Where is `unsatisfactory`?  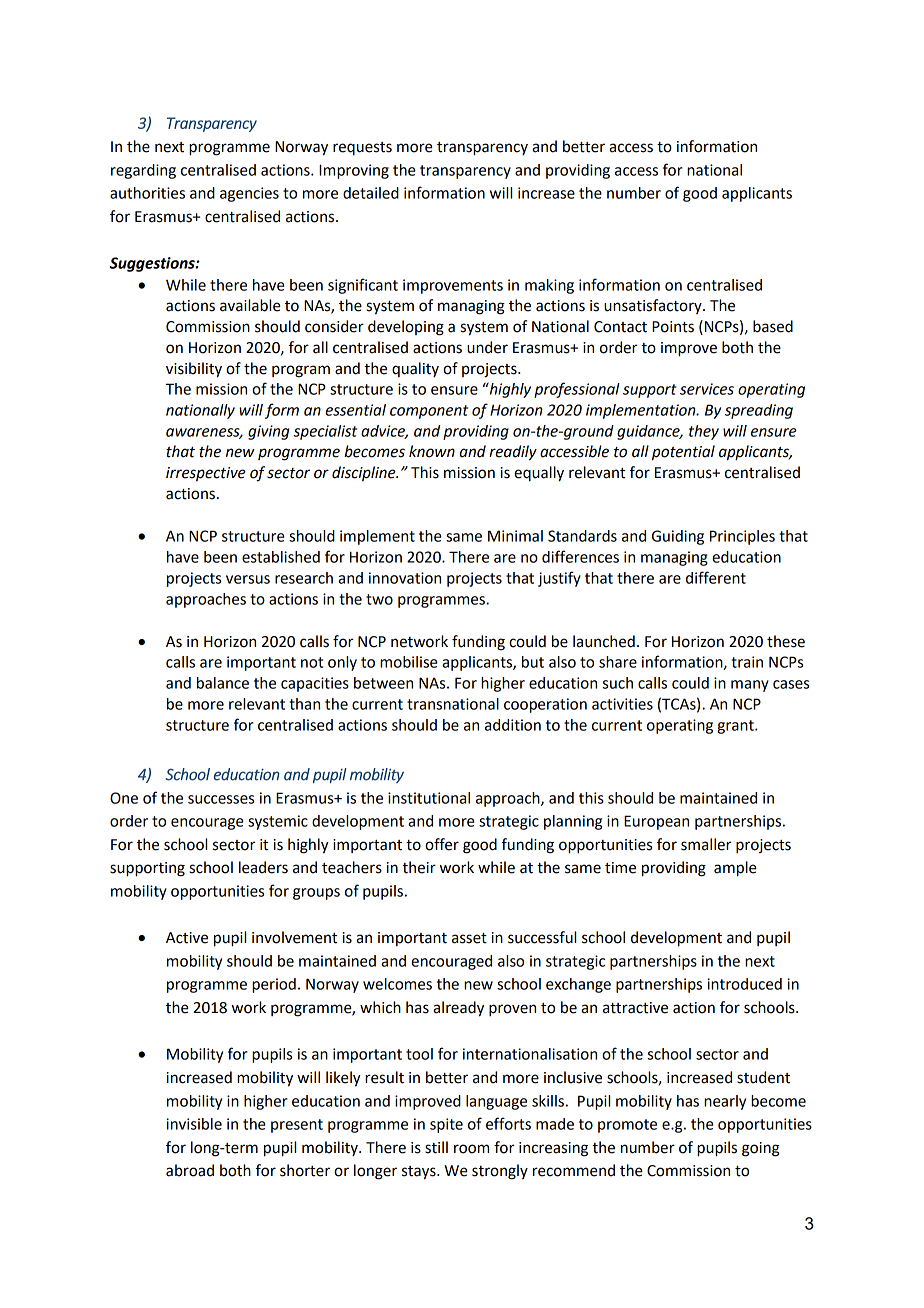
unsatisfactory is located at coordinates (654, 306).
